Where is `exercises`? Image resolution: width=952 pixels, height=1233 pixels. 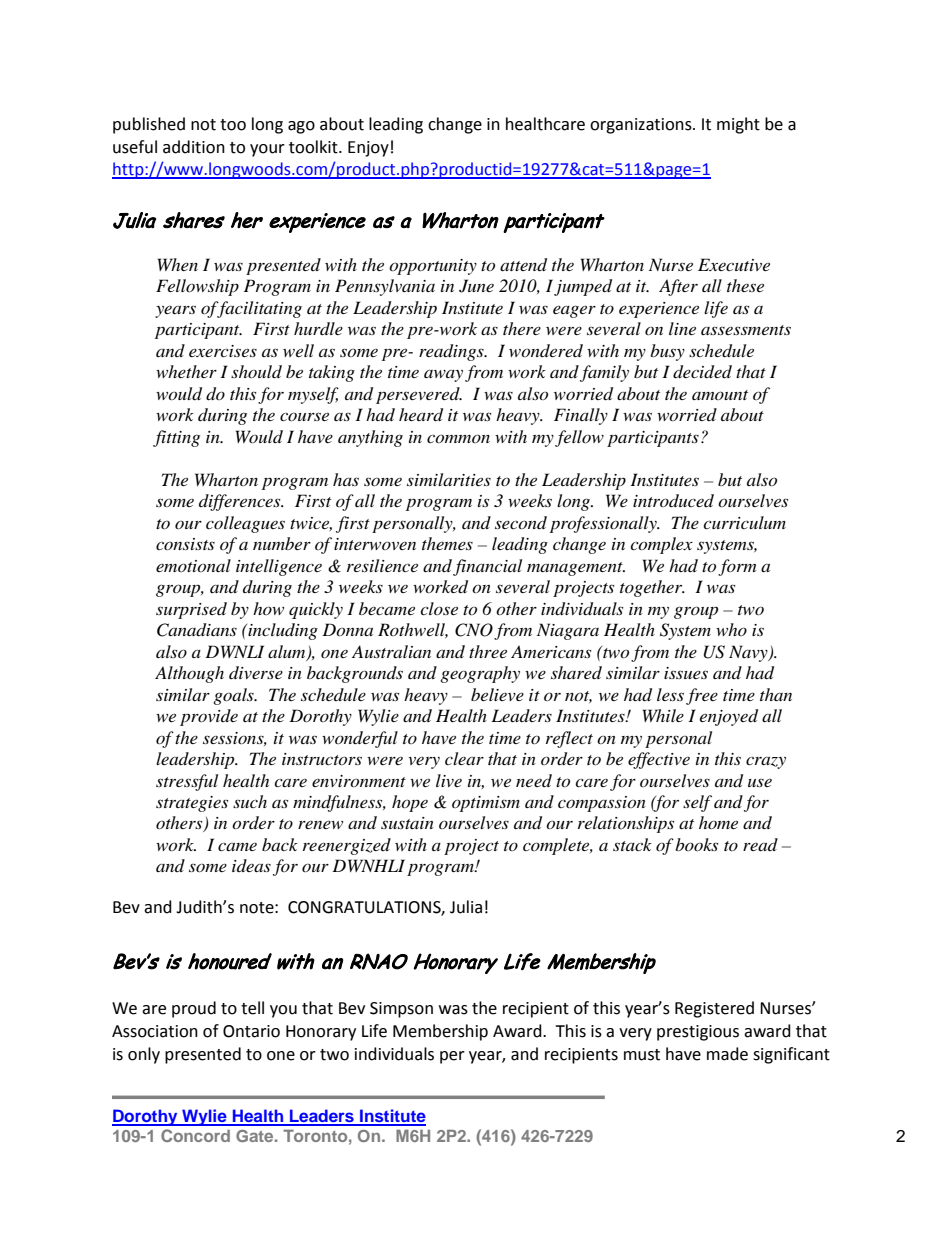
exercises is located at coordinates (223, 351).
